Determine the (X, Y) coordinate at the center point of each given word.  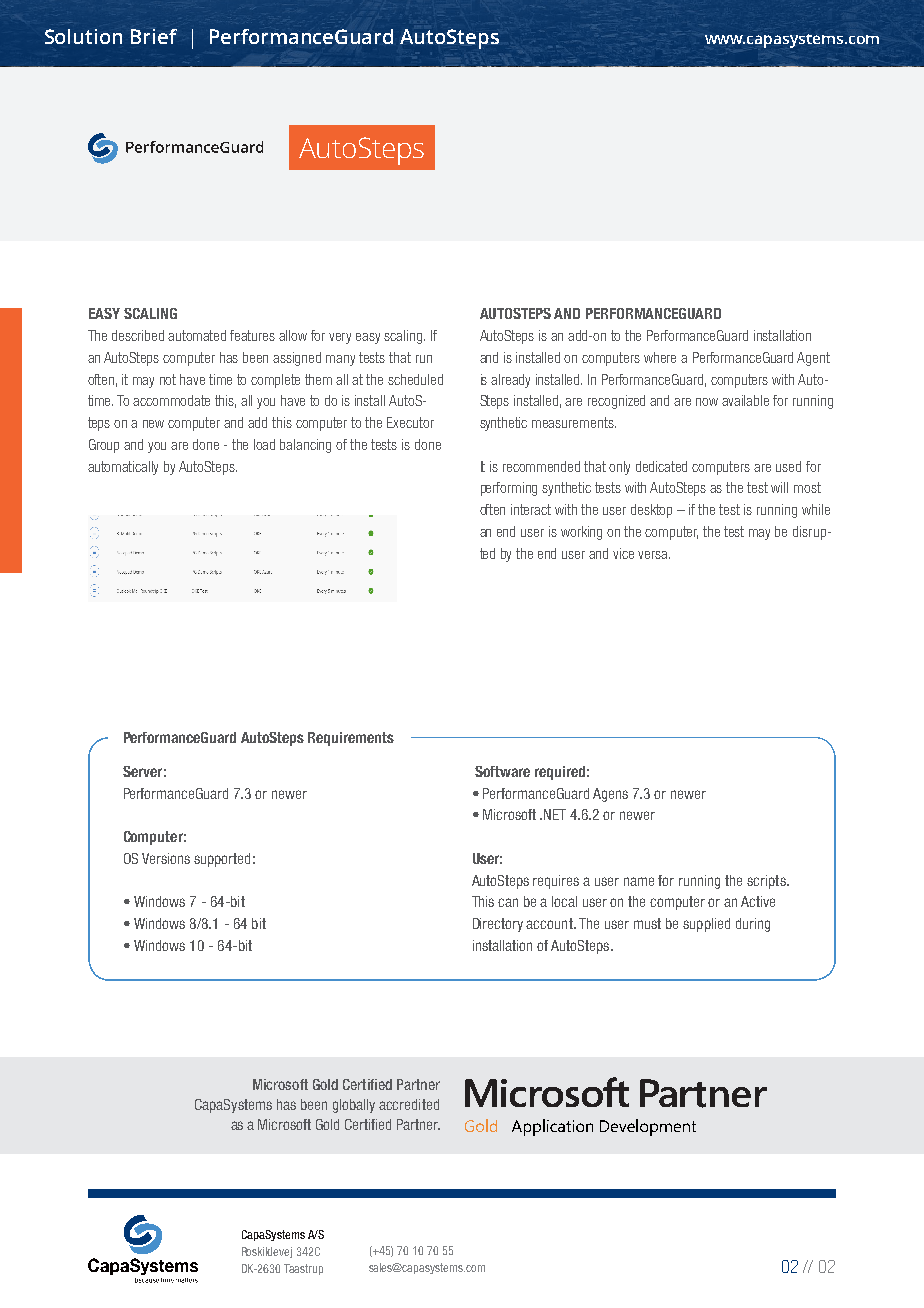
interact (531, 509)
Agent (813, 359)
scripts (767, 882)
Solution (83, 36)
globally (354, 1106)
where (660, 357)
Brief (154, 36)
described (138, 335)
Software (502, 771)
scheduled (415, 379)
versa (654, 555)
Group (104, 446)
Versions (166, 858)
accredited (409, 1104)
